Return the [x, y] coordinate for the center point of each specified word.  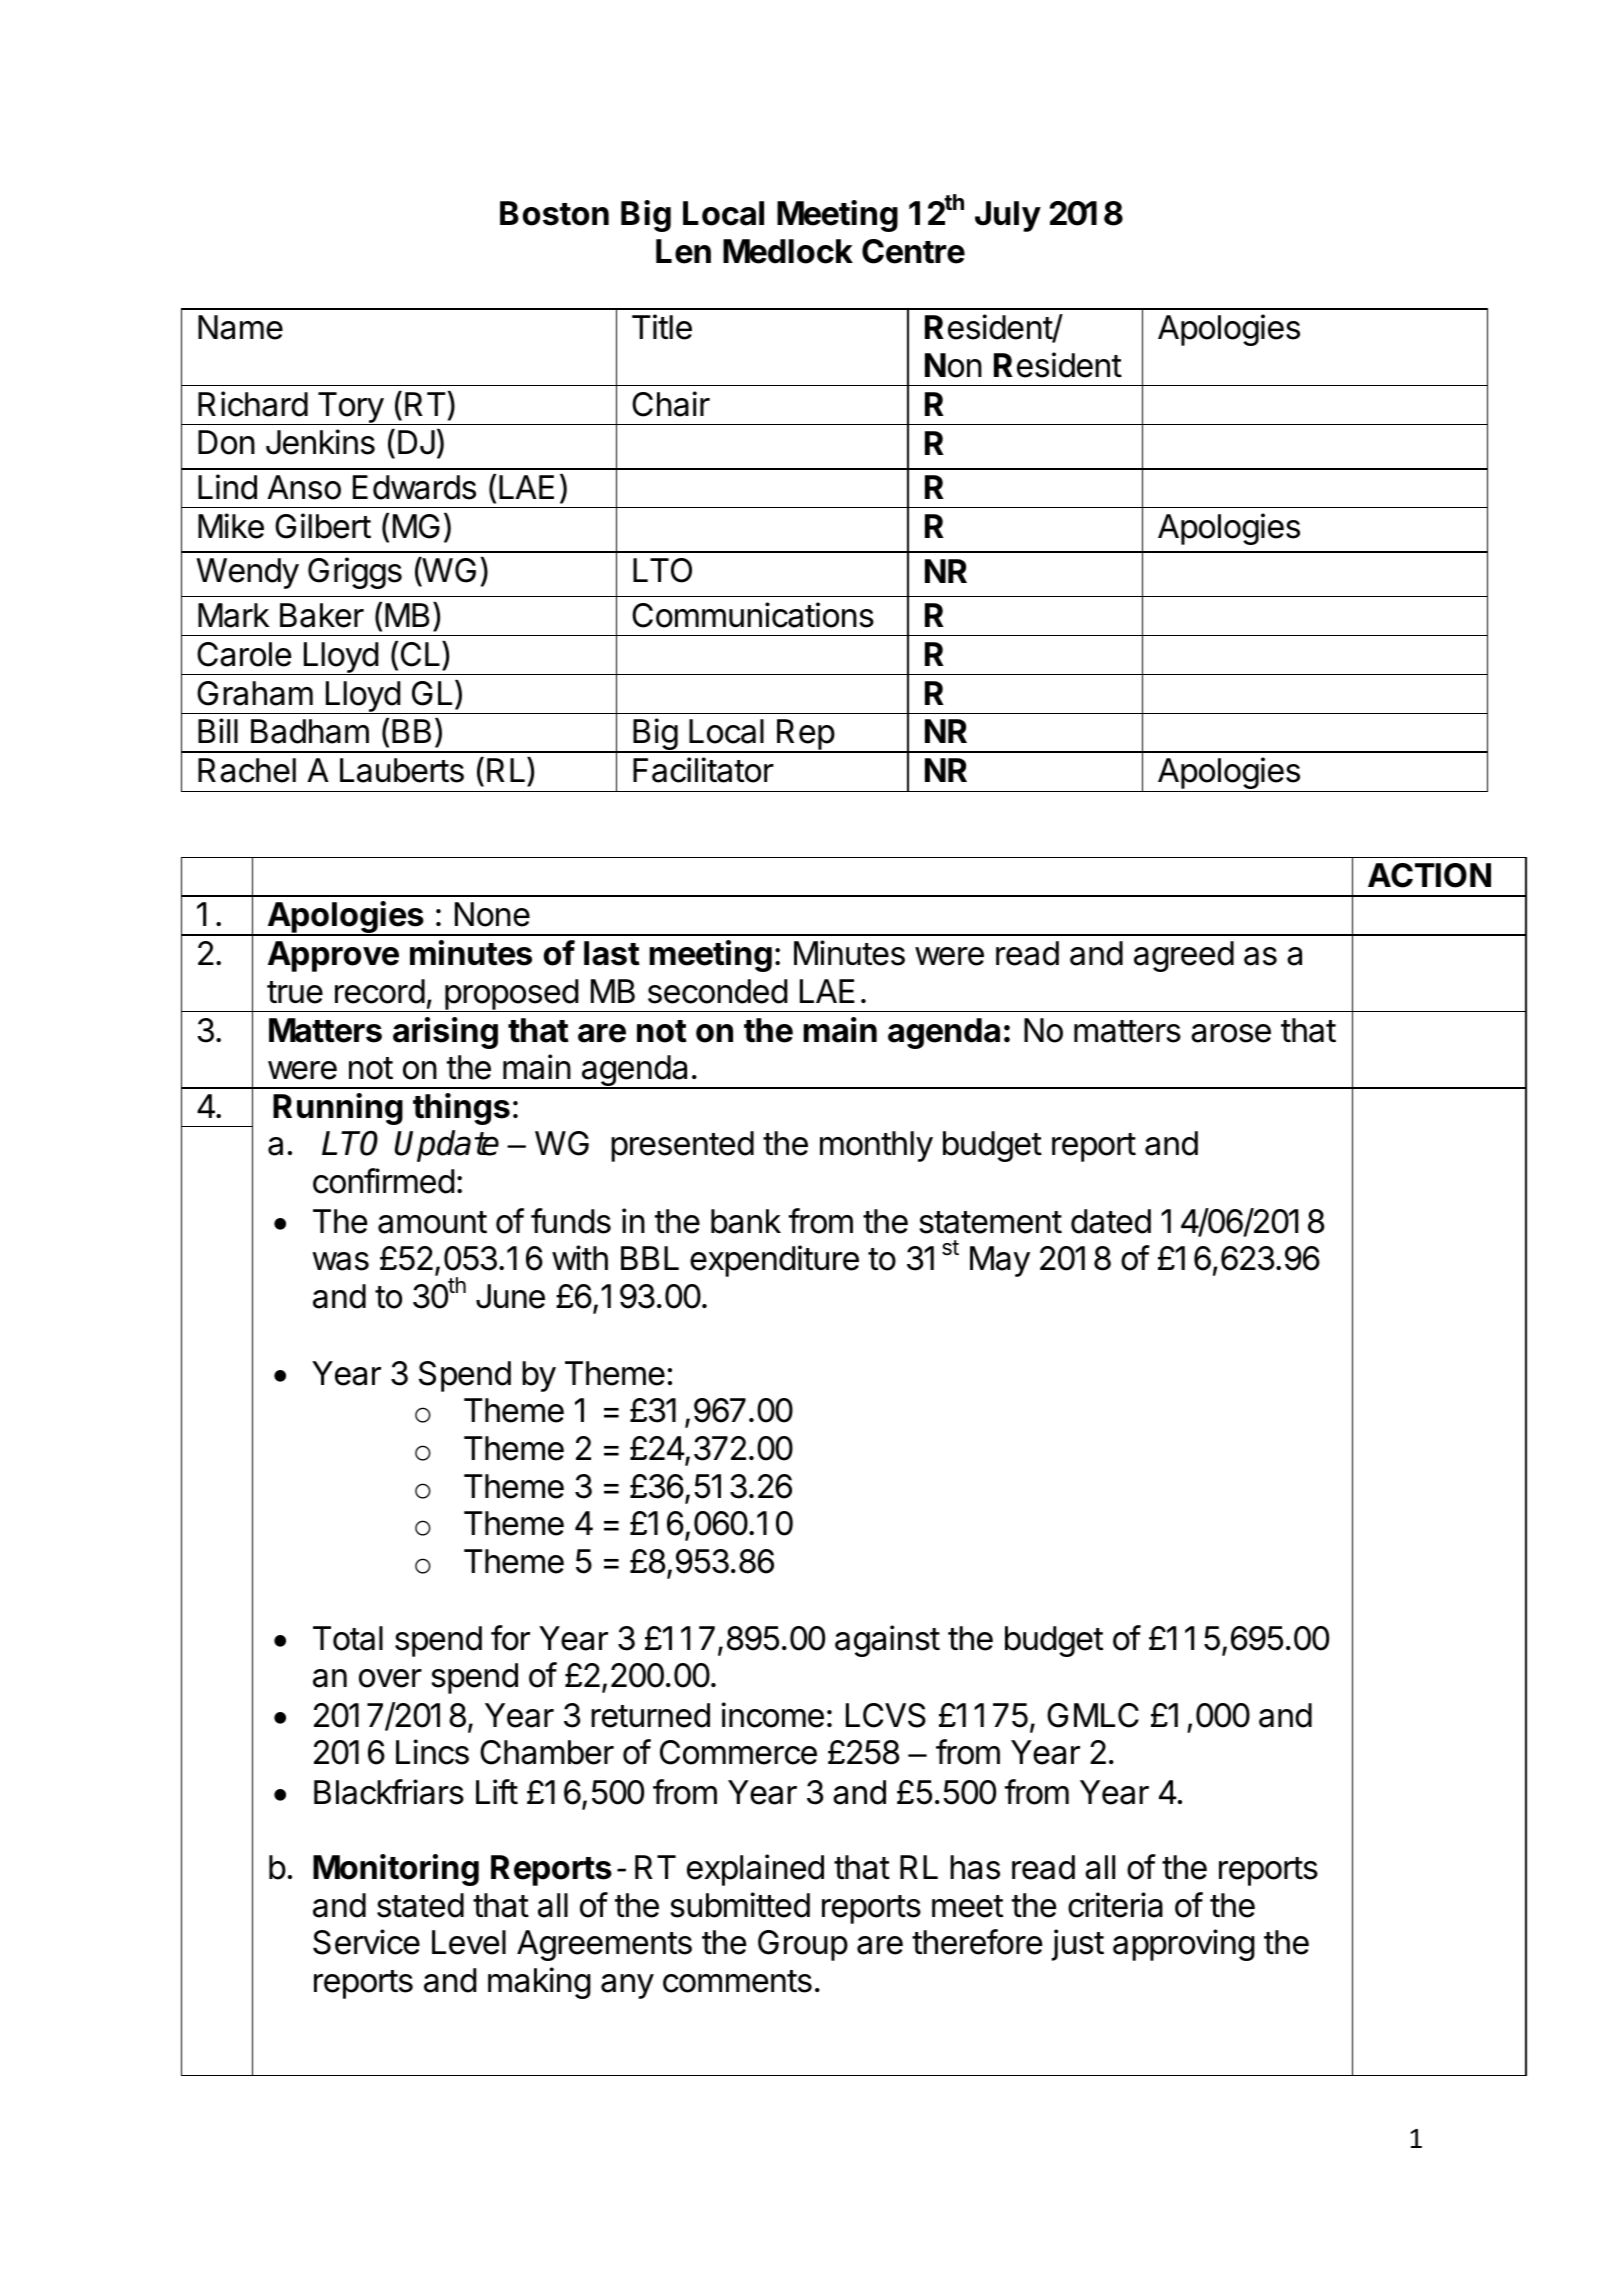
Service [366, 1942]
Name [240, 327]
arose [1231, 1033]
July [1008, 216]
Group [803, 1945]
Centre [913, 251]
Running [338, 1109]
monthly [876, 1146]
